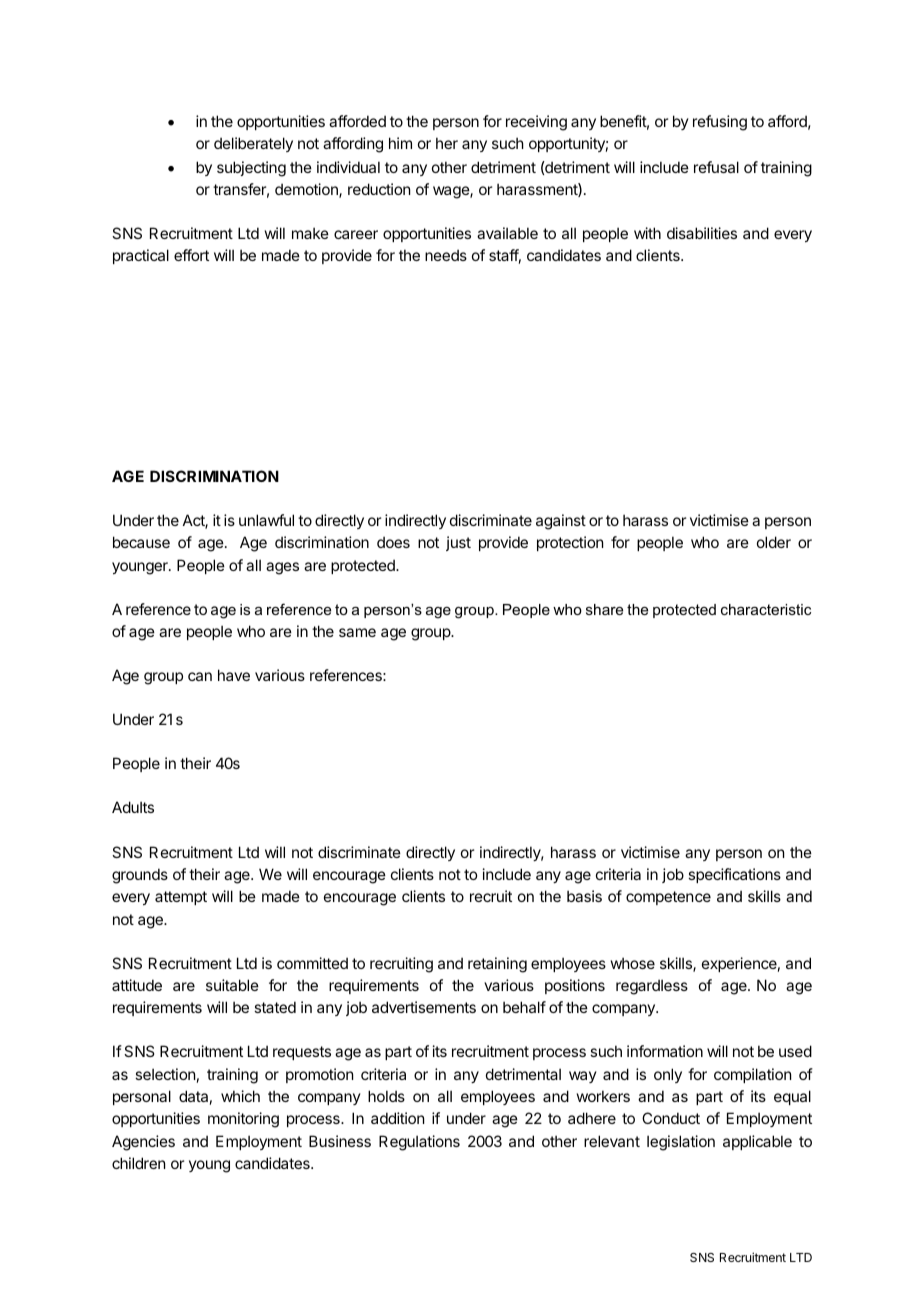  Describe the element at coordinates (253, 144) in the screenshot. I see `deliberately` at that location.
